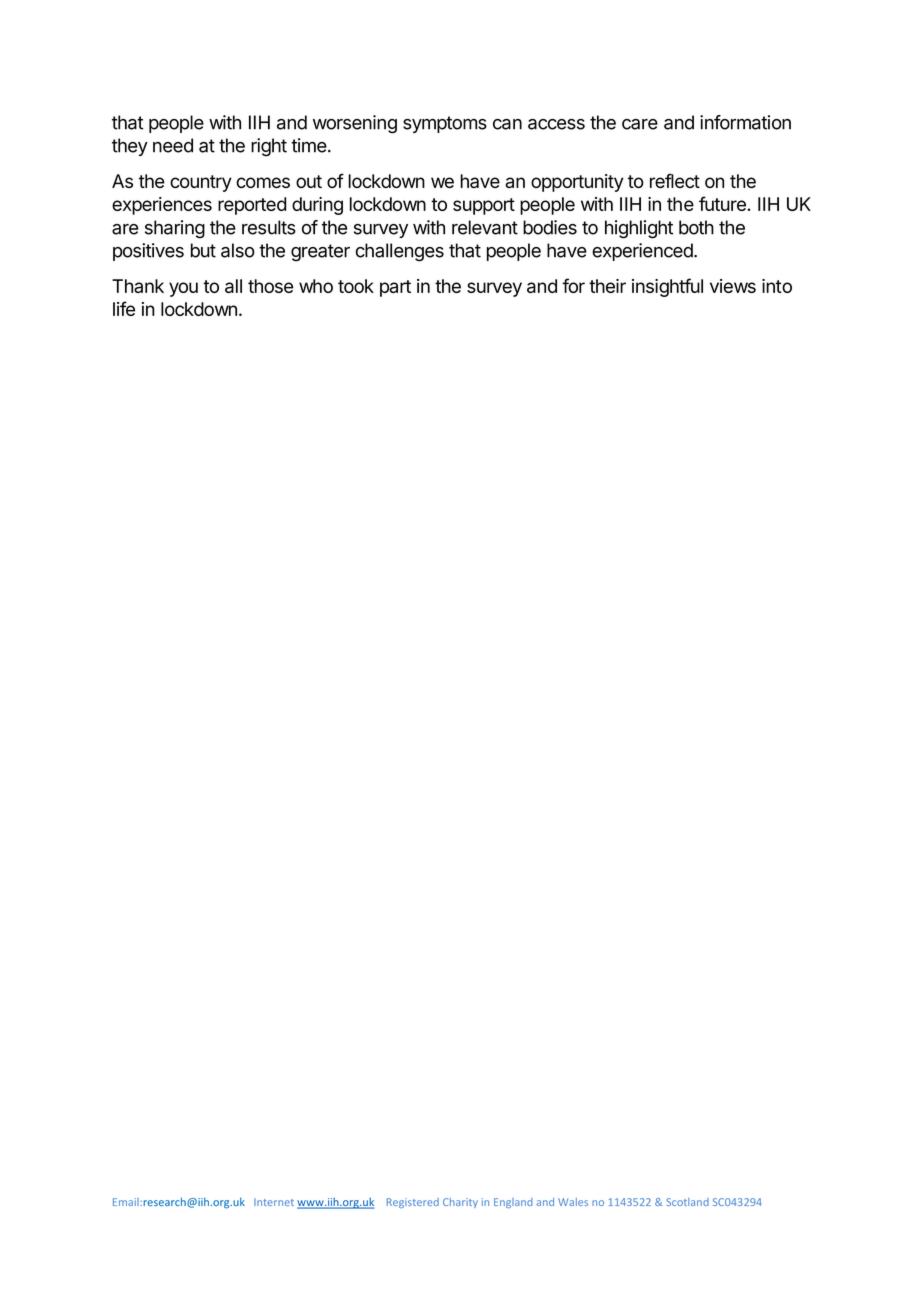 This document has width=924, height=1307. Describe the element at coordinates (274, 1202) in the document. I see `Internet` at that location.
